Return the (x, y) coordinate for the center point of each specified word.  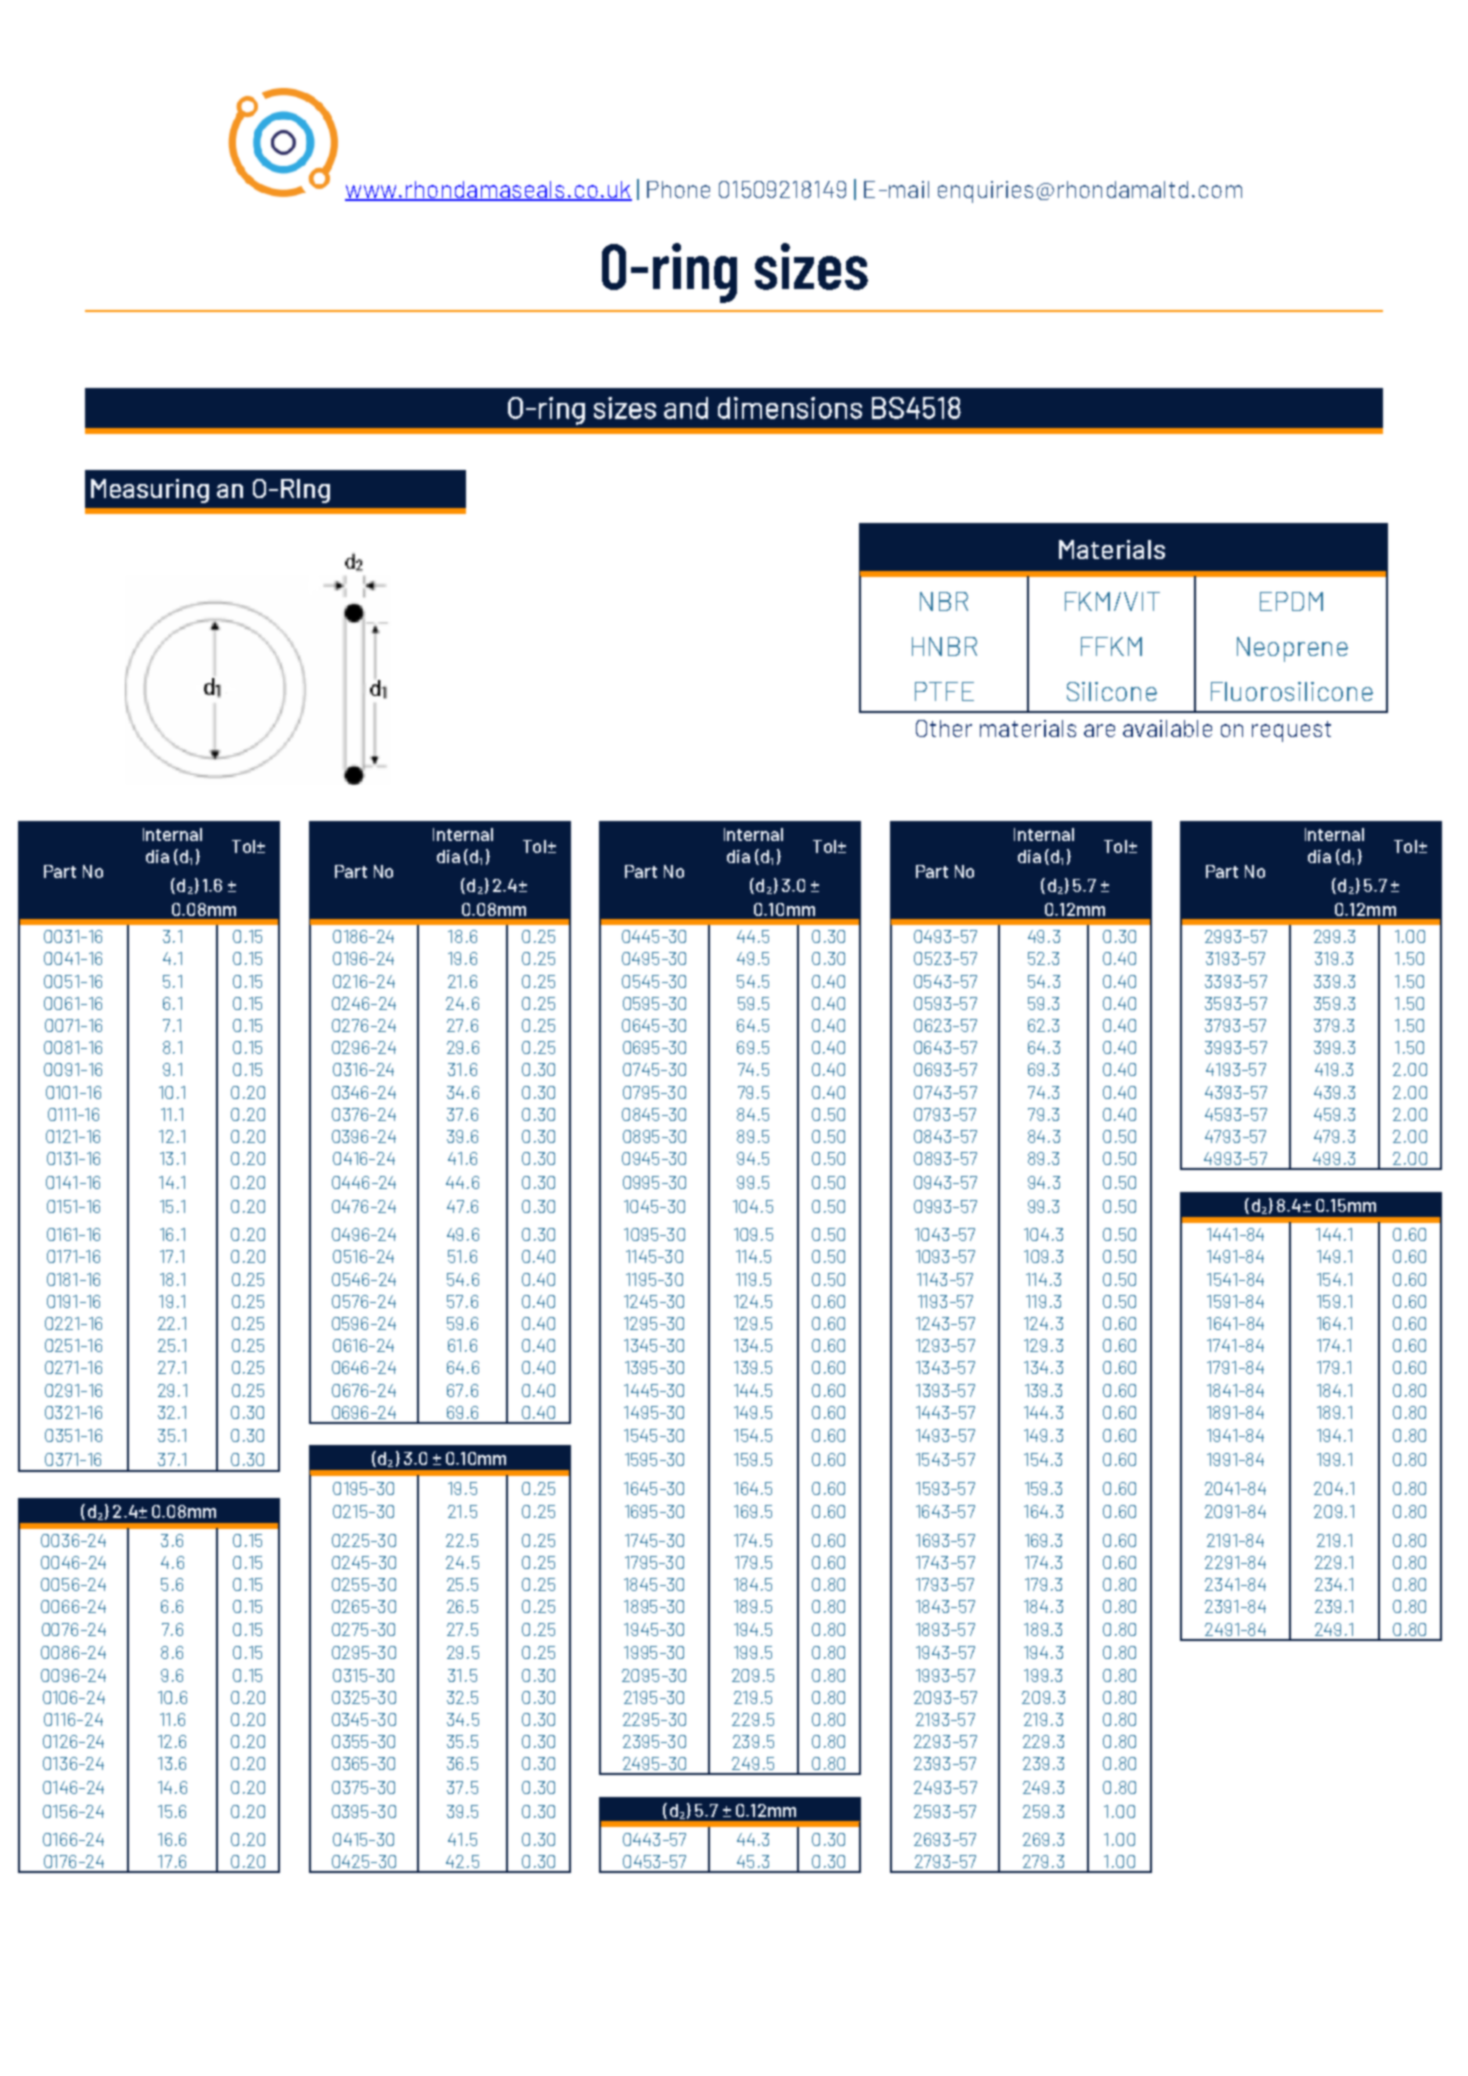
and (686, 408)
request (1291, 731)
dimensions (790, 408)
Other (944, 728)
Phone (678, 189)
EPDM (1291, 601)
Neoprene (1292, 649)
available (1167, 728)
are (1099, 730)
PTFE (944, 691)
